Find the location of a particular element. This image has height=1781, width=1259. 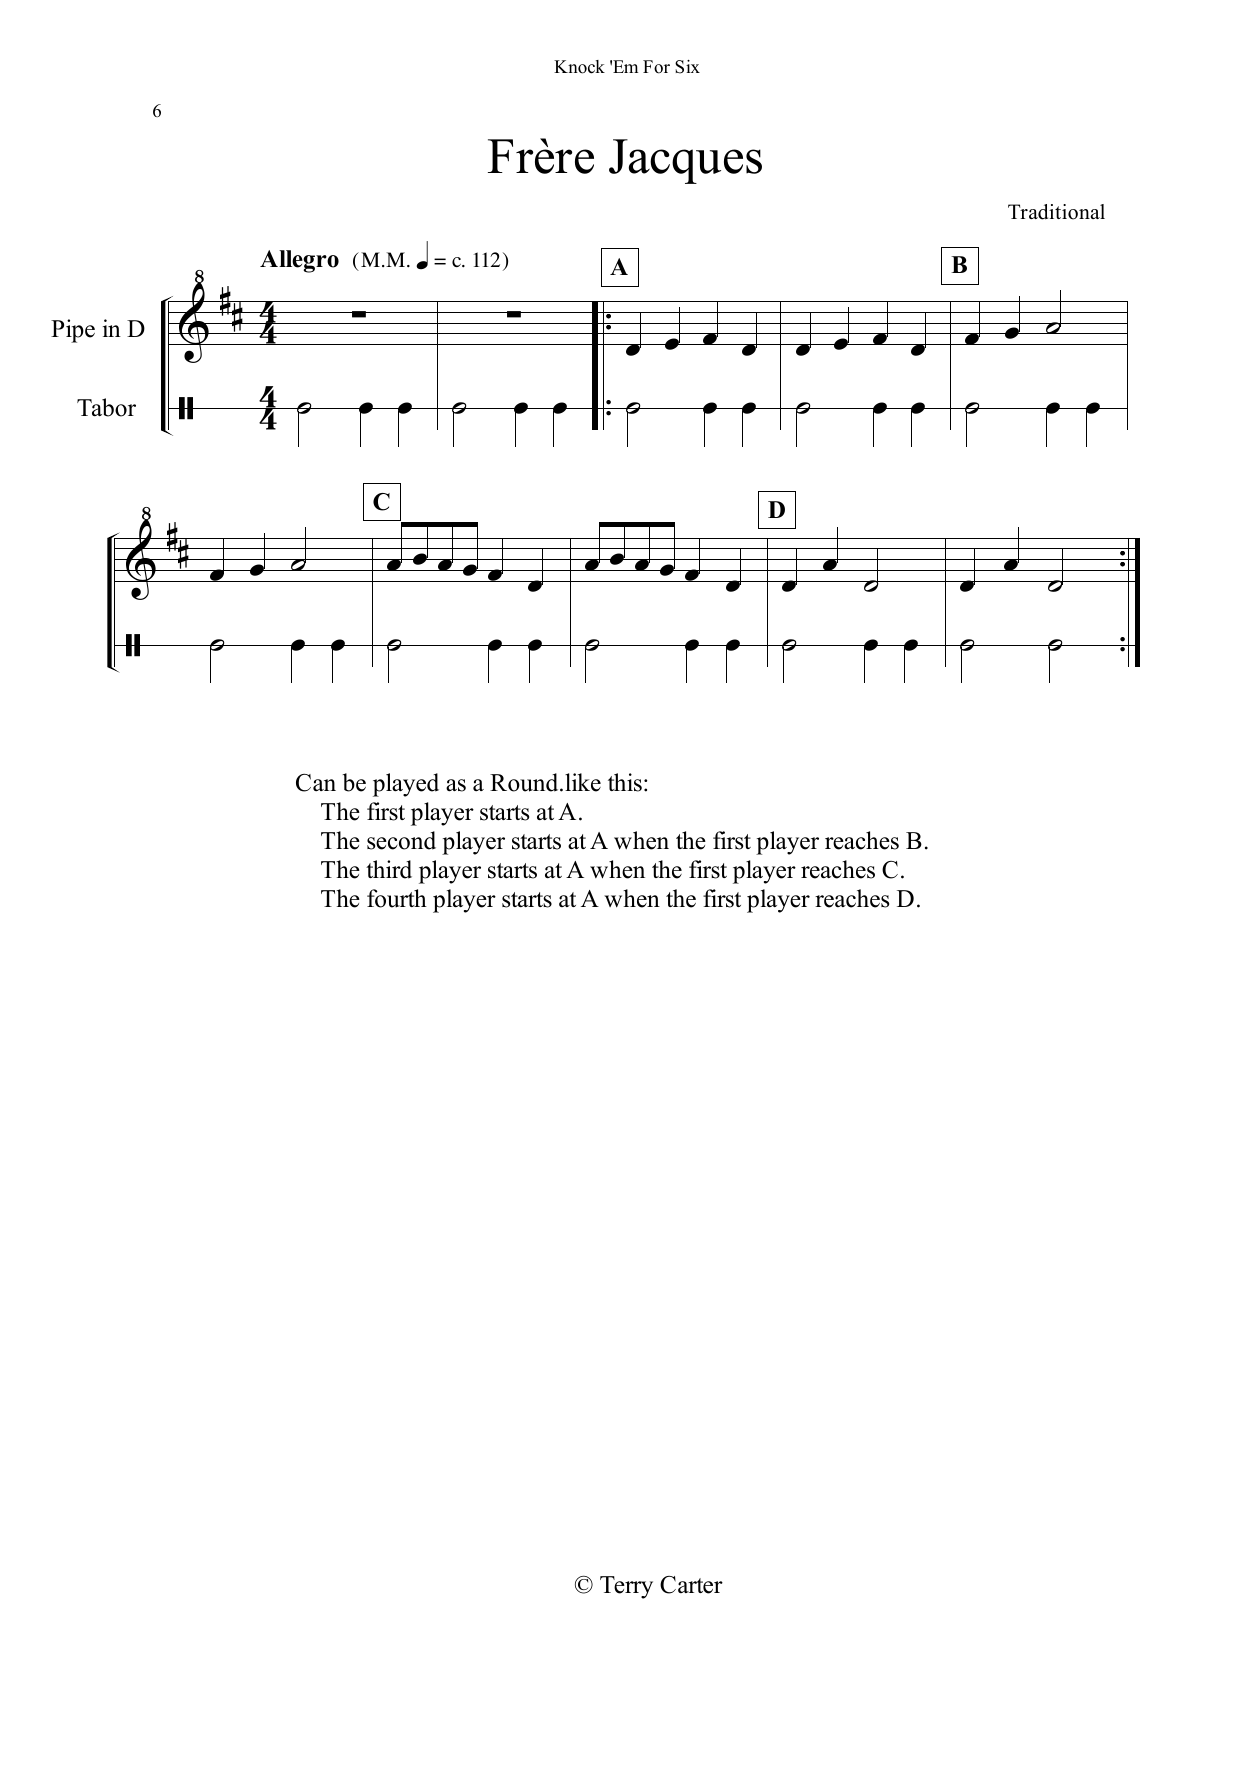

Knock is located at coordinates (579, 67).
